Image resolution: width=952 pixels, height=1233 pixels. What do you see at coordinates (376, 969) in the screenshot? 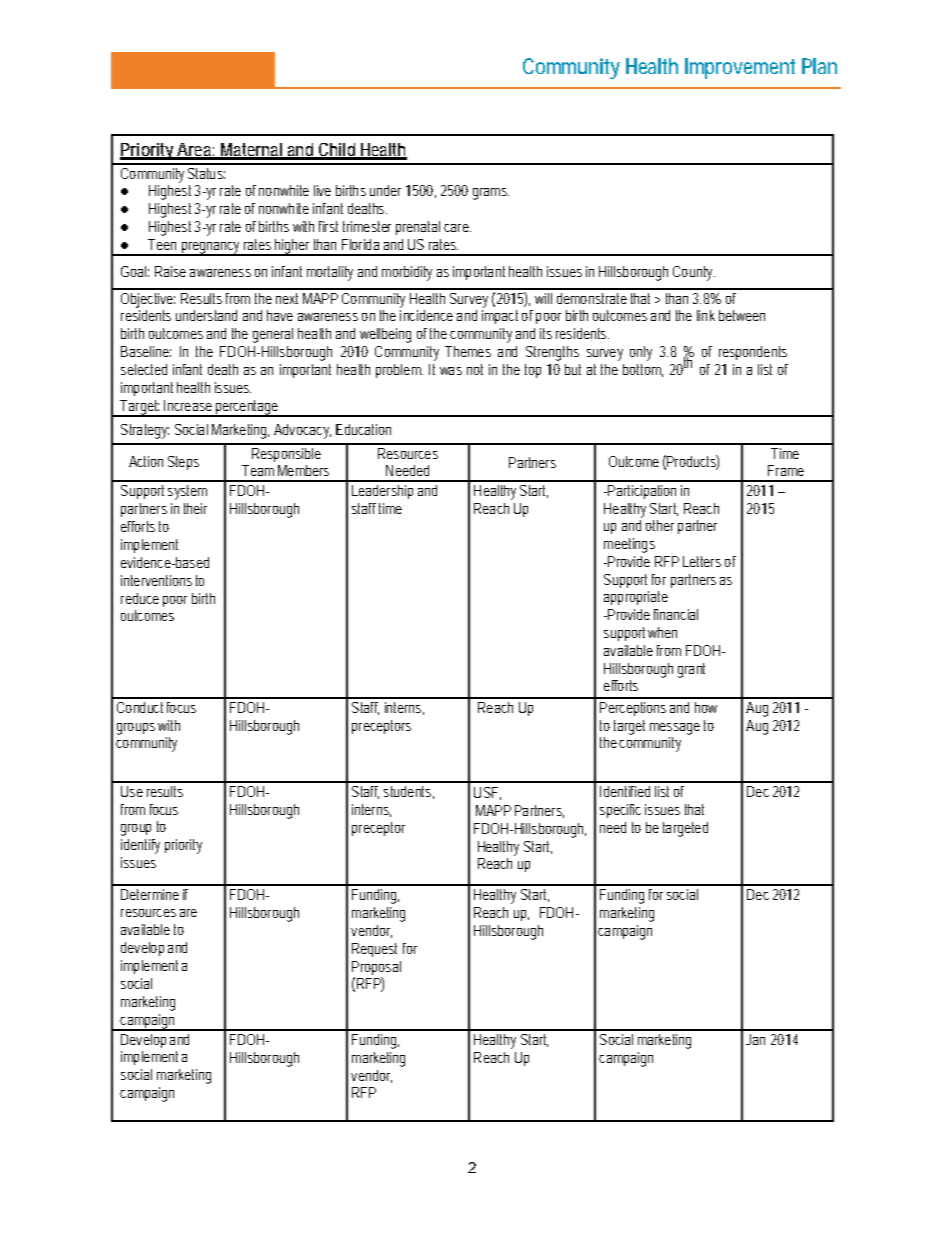
I see `Proposal` at bounding box center [376, 969].
